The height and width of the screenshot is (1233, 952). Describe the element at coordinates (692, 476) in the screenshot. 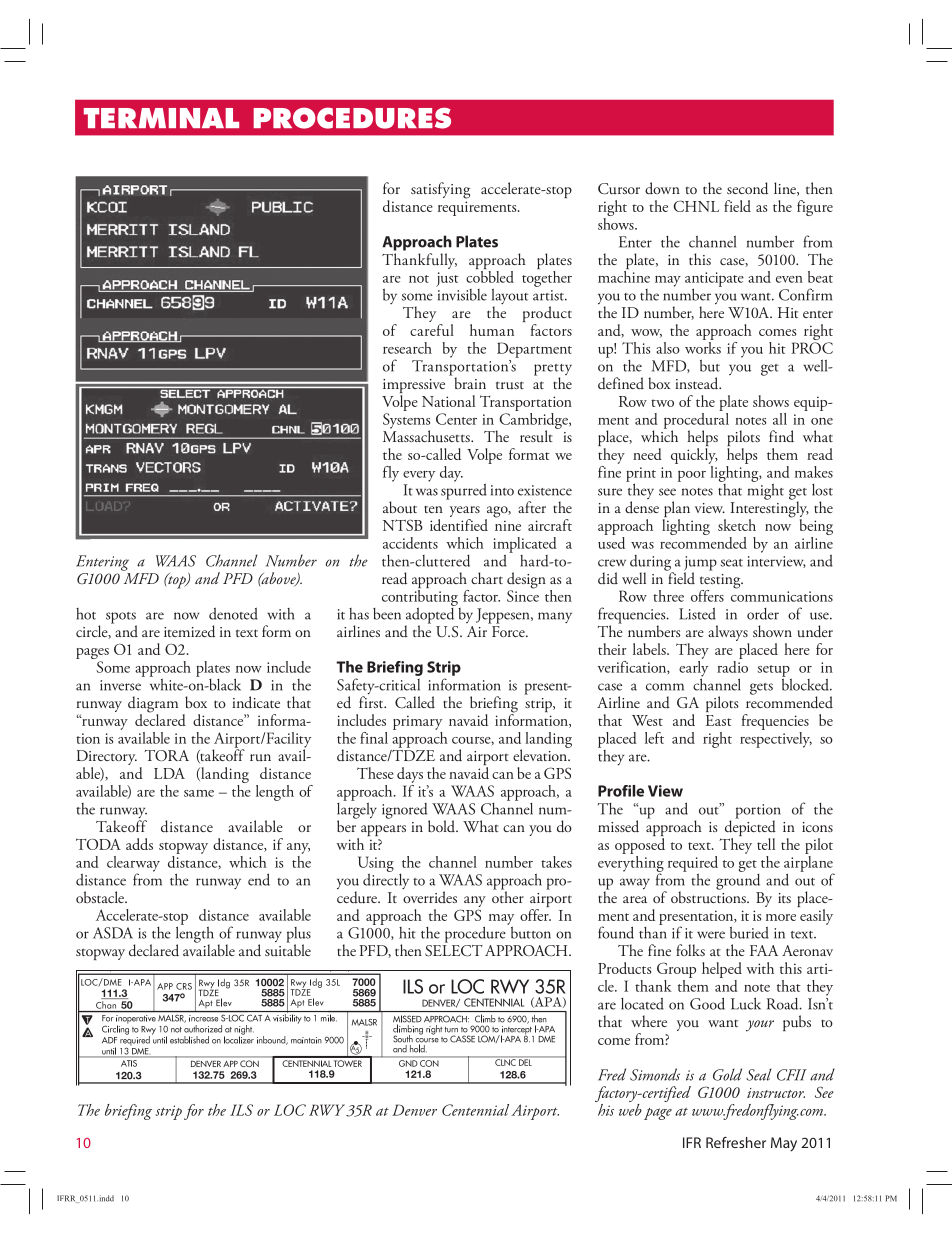

I see `poor` at that location.
